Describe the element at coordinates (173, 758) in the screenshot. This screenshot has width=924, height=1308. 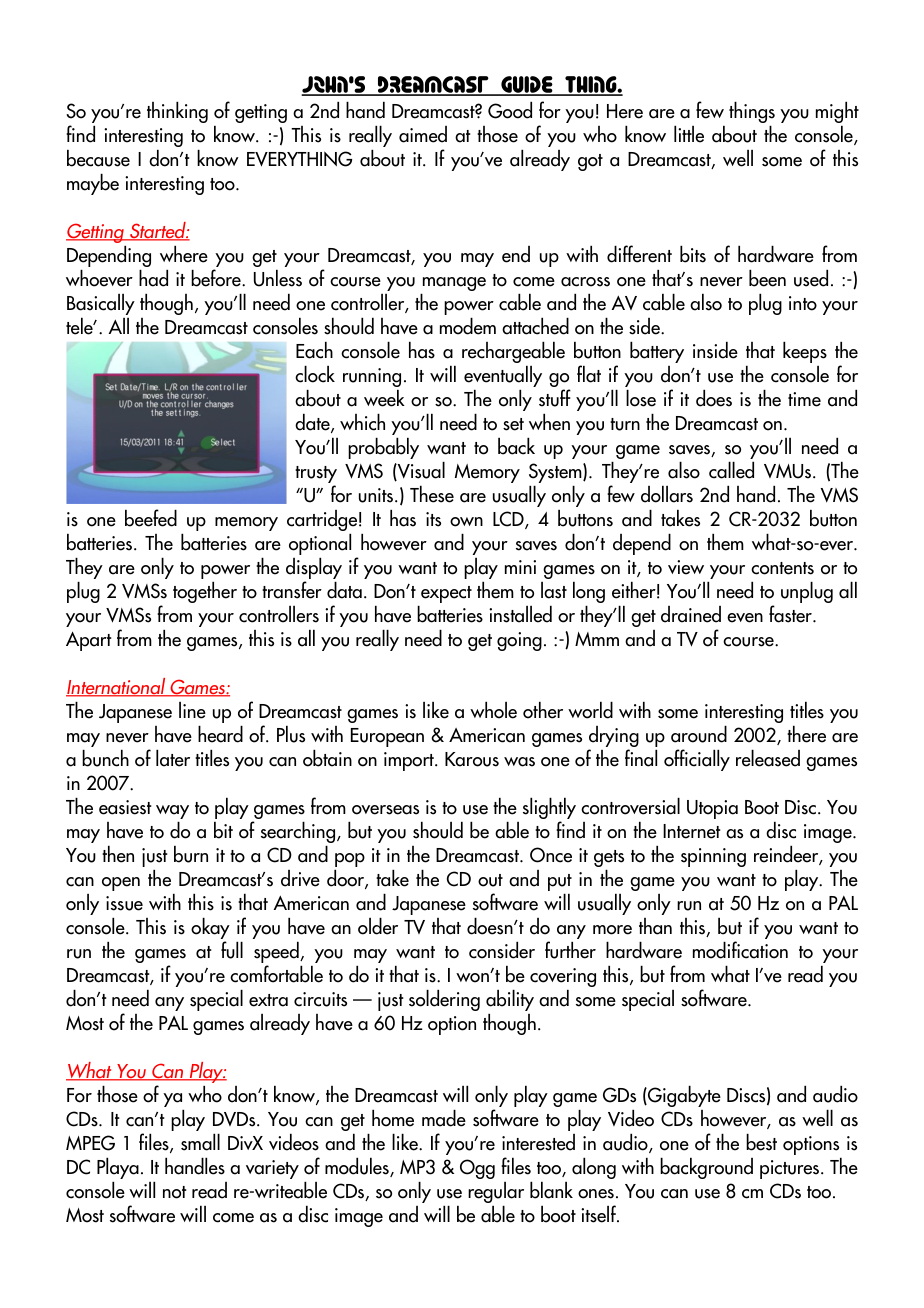
I see `later` at that location.
